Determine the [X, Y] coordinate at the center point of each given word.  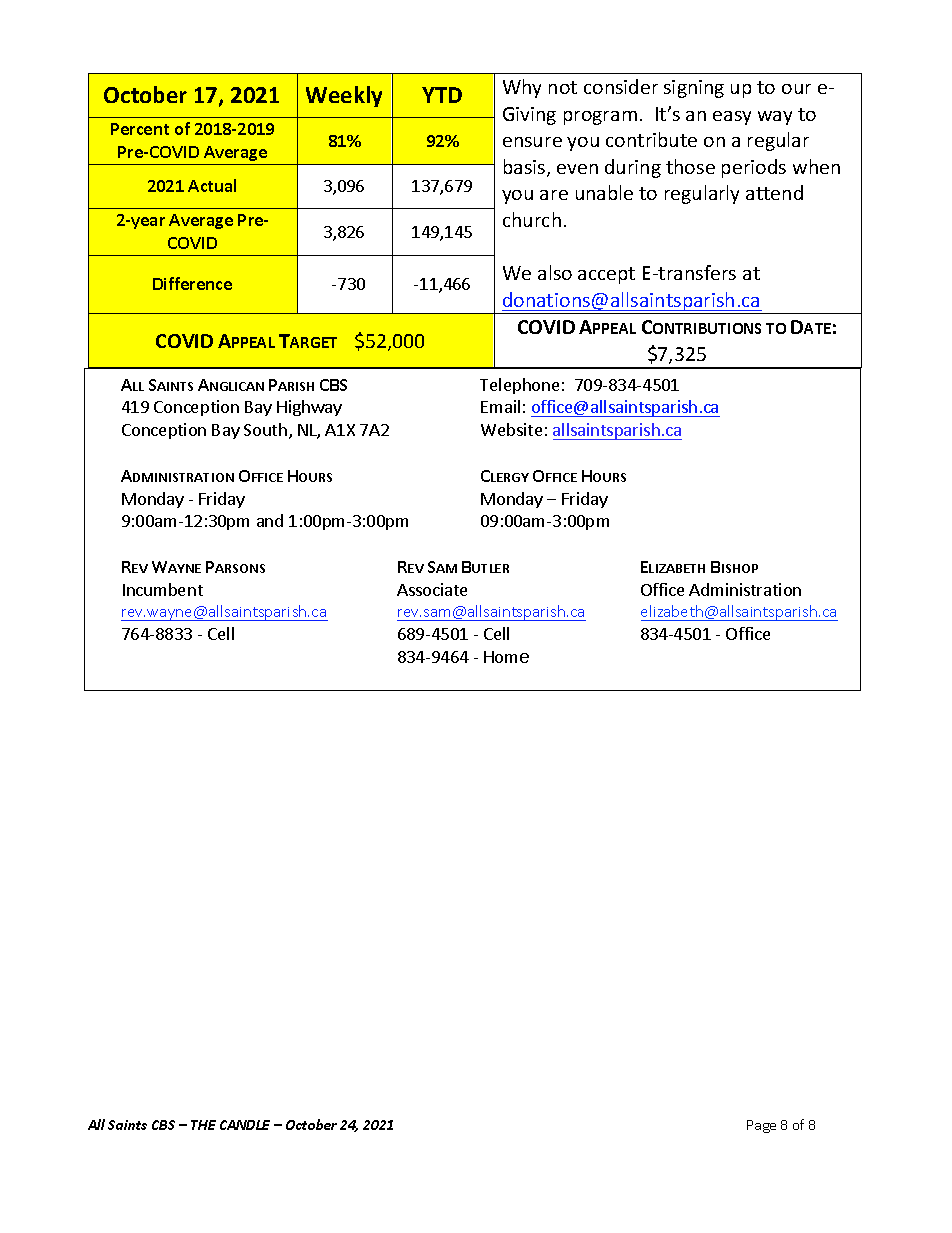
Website [511, 429]
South [265, 429]
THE [203, 1125]
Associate [432, 589]
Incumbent [163, 589]
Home [506, 657]
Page [761, 1126]
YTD [442, 95]
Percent [140, 129]
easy [732, 118]
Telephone [519, 386]
